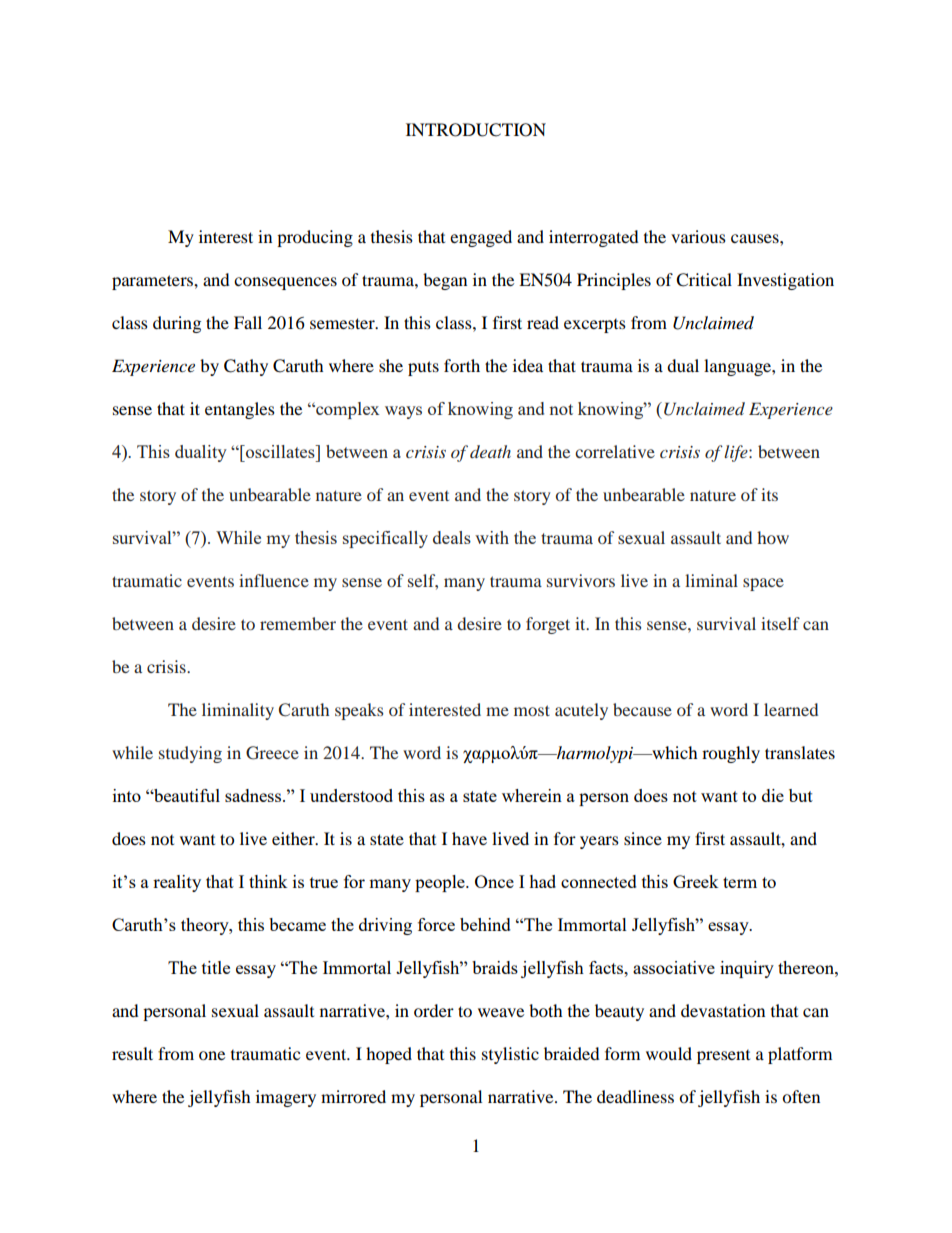 This screenshot has width=952, height=1233. What do you see at coordinates (476, 130) in the screenshot?
I see `INTRODUCTION` at bounding box center [476, 130].
